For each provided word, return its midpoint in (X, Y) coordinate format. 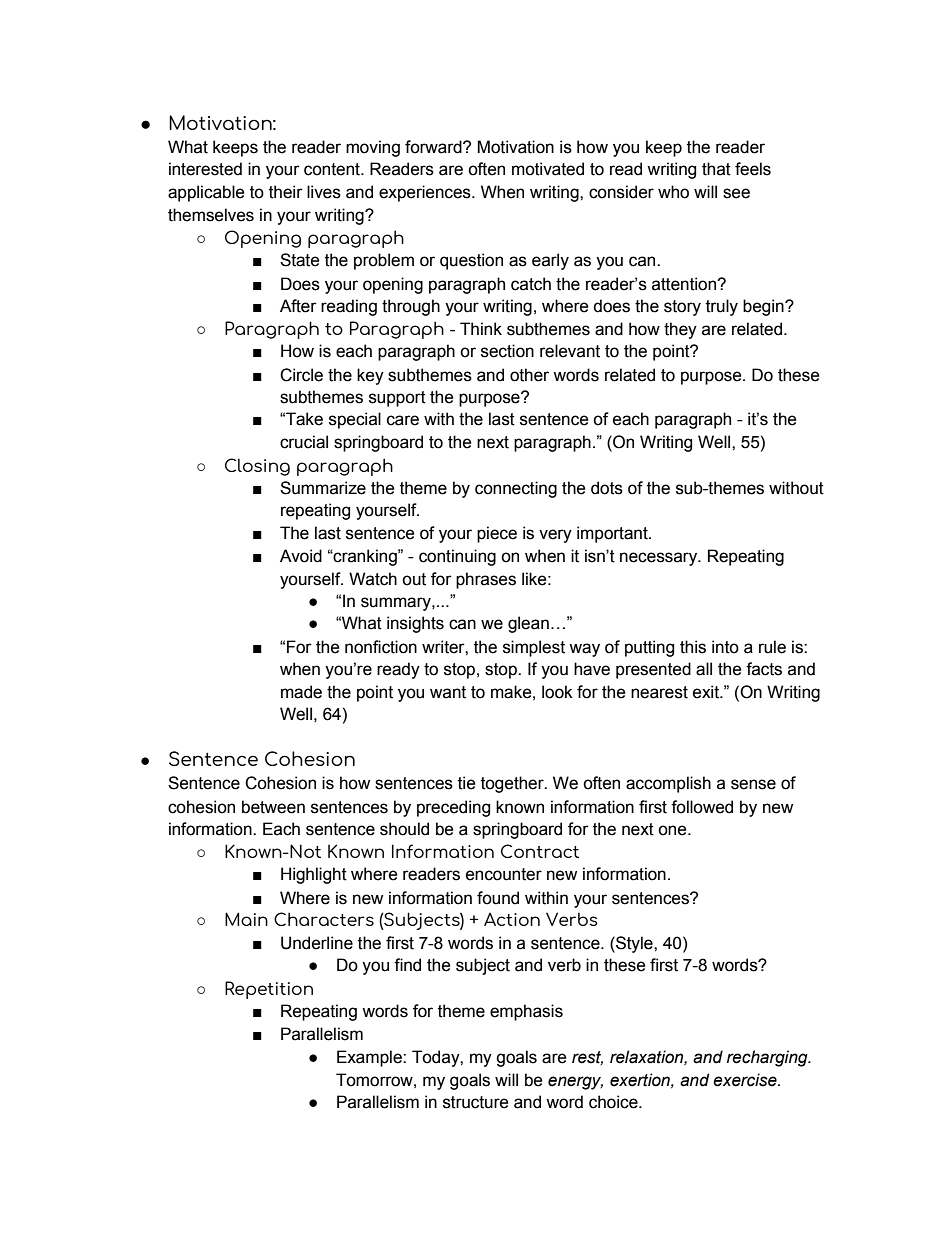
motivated (548, 169)
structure (476, 1102)
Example (370, 1058)
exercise (746, 1080)
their (286, 192)
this (693, 647)
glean (528, 624)
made (301, 692)
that (716, 169)
